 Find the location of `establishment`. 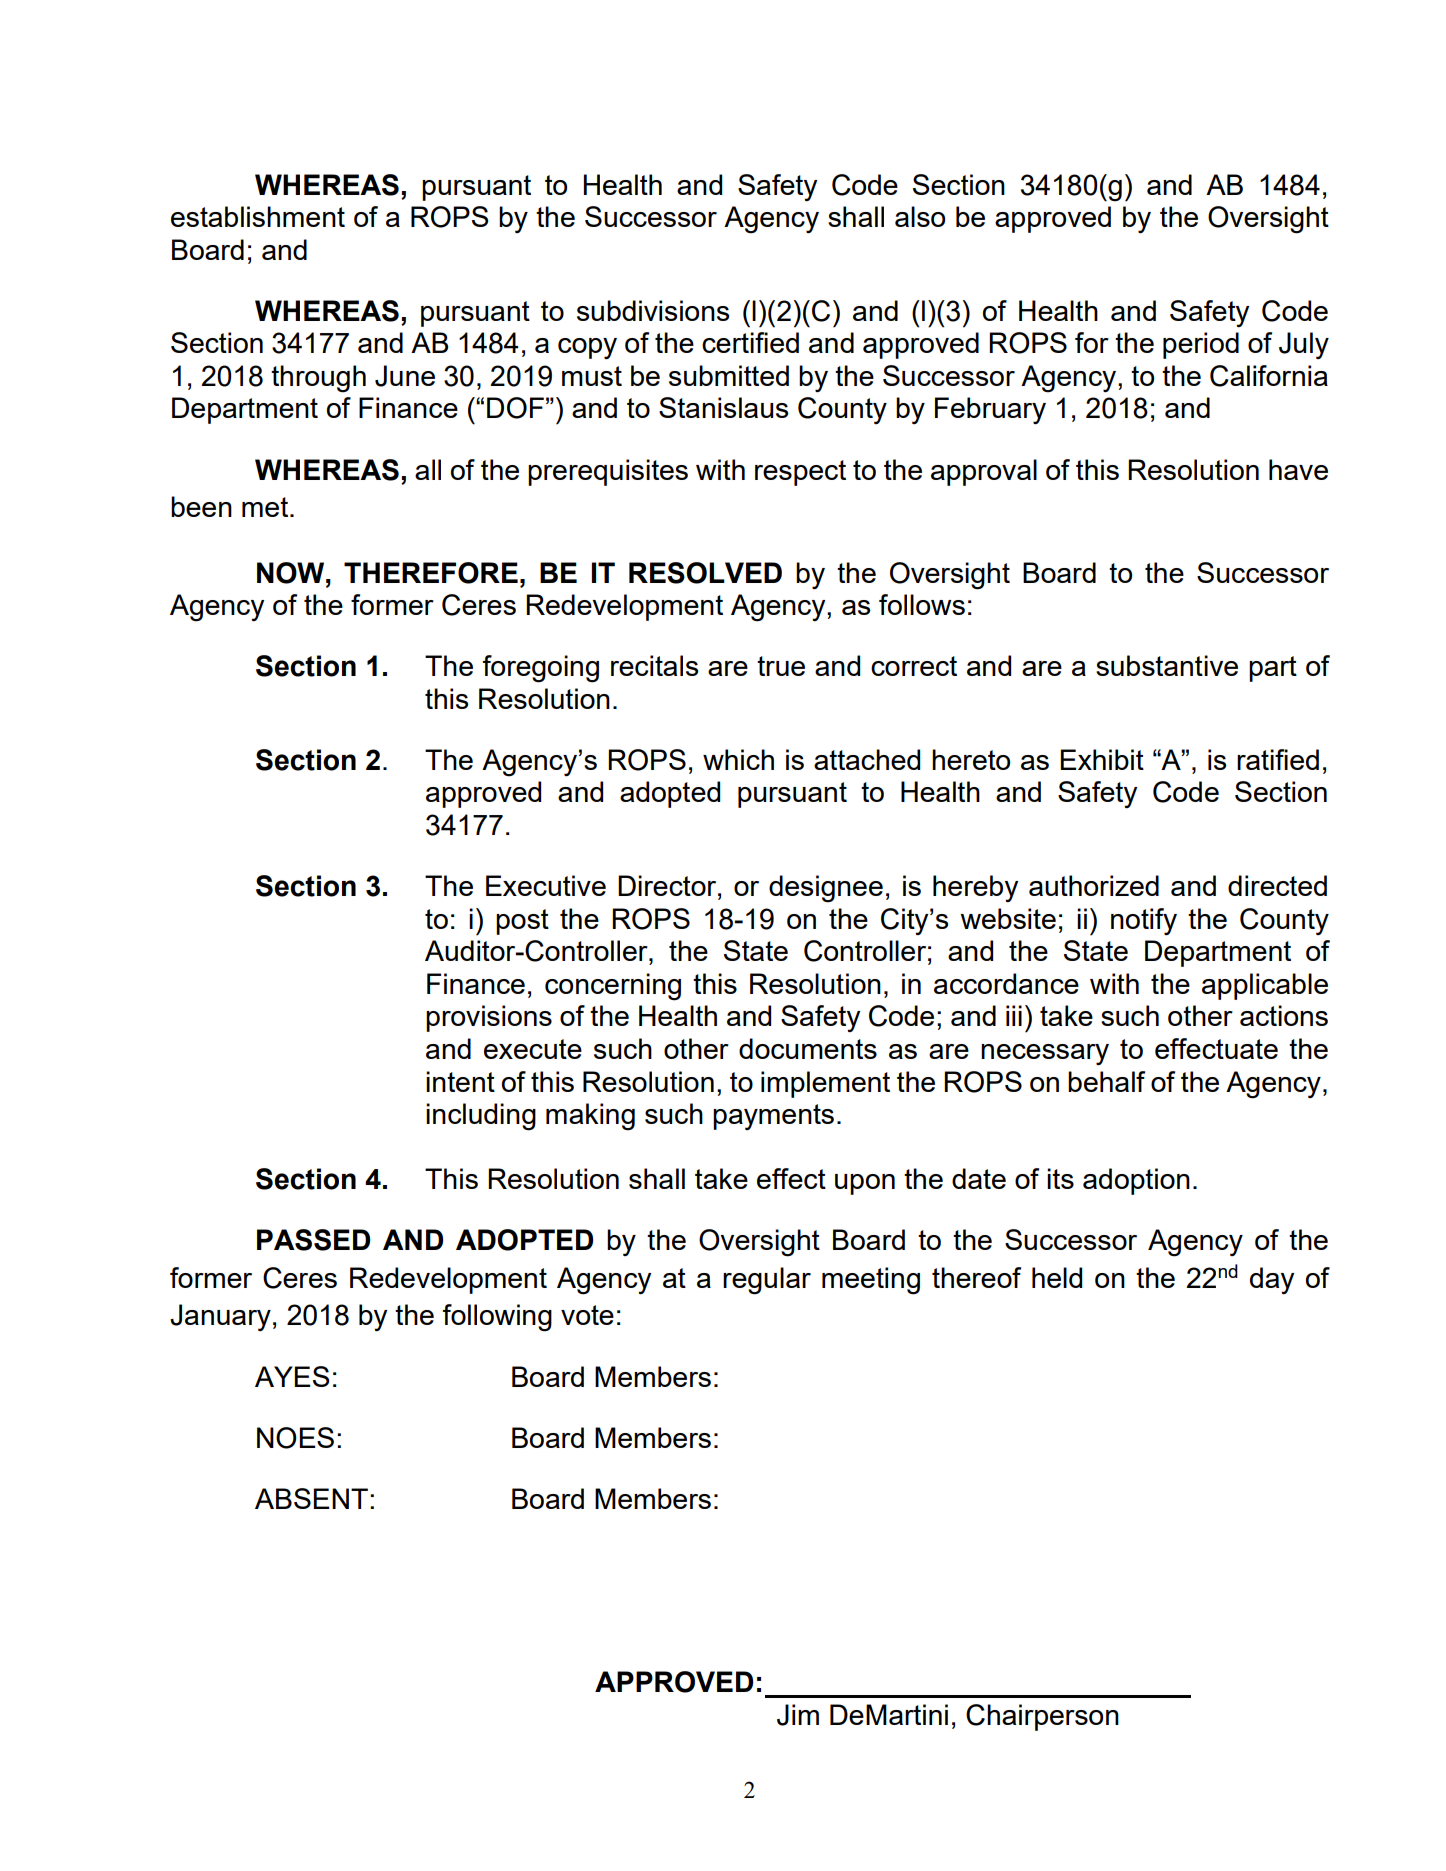

establishment is located at coordinates (258, 216).
